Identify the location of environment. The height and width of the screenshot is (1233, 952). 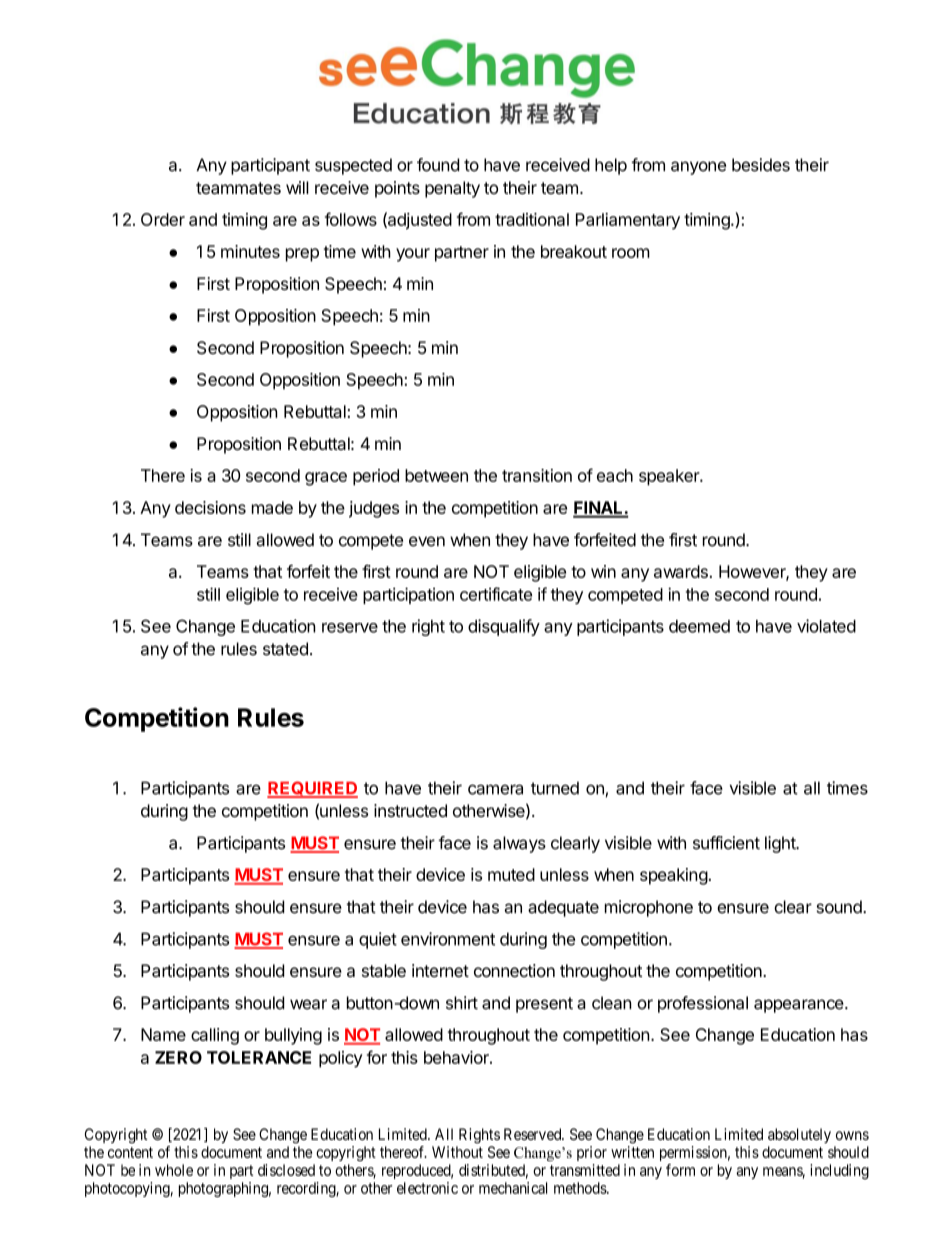
(448, 939).
